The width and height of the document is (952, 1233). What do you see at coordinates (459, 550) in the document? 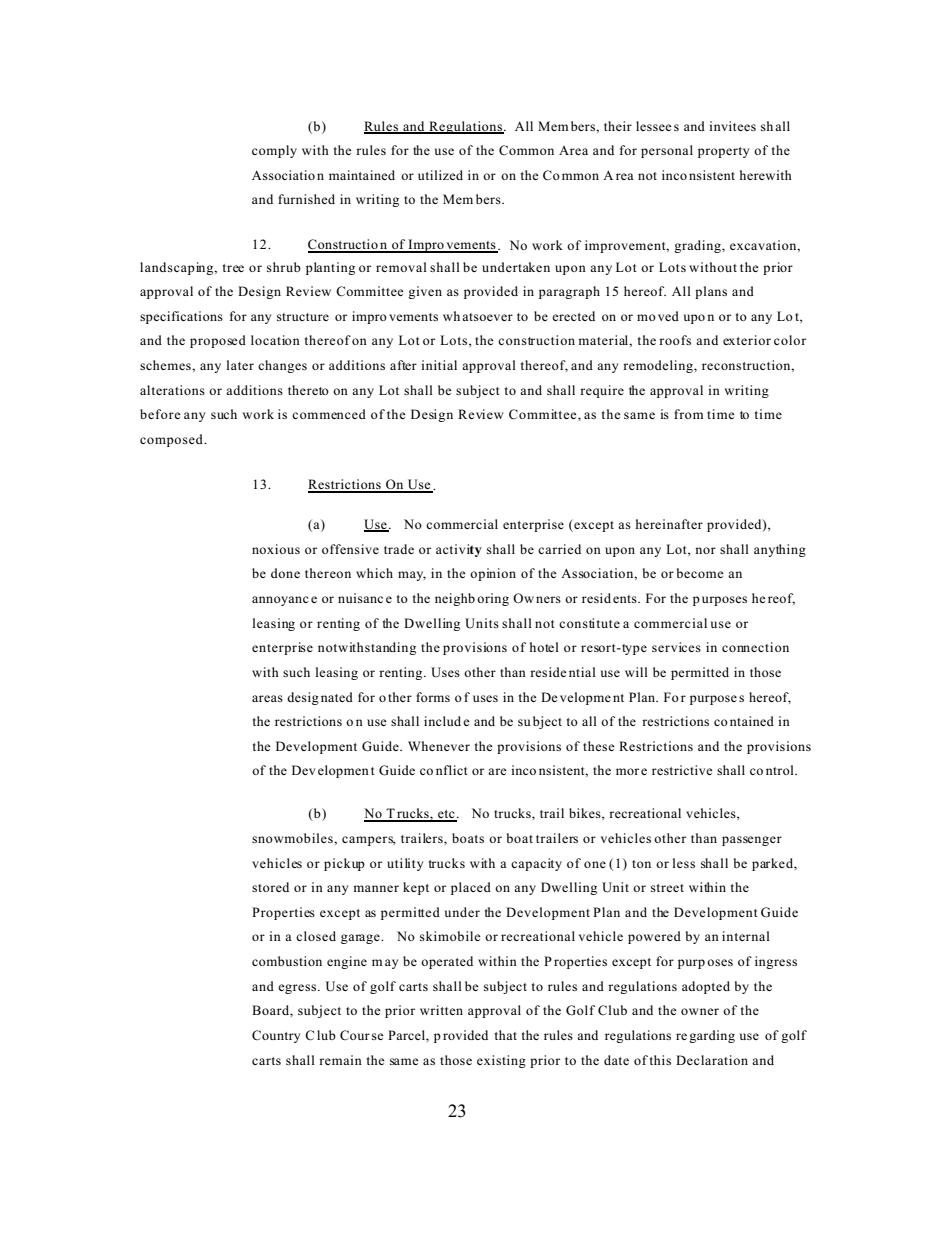
I see `activity` at bounding box center [459, 550].
